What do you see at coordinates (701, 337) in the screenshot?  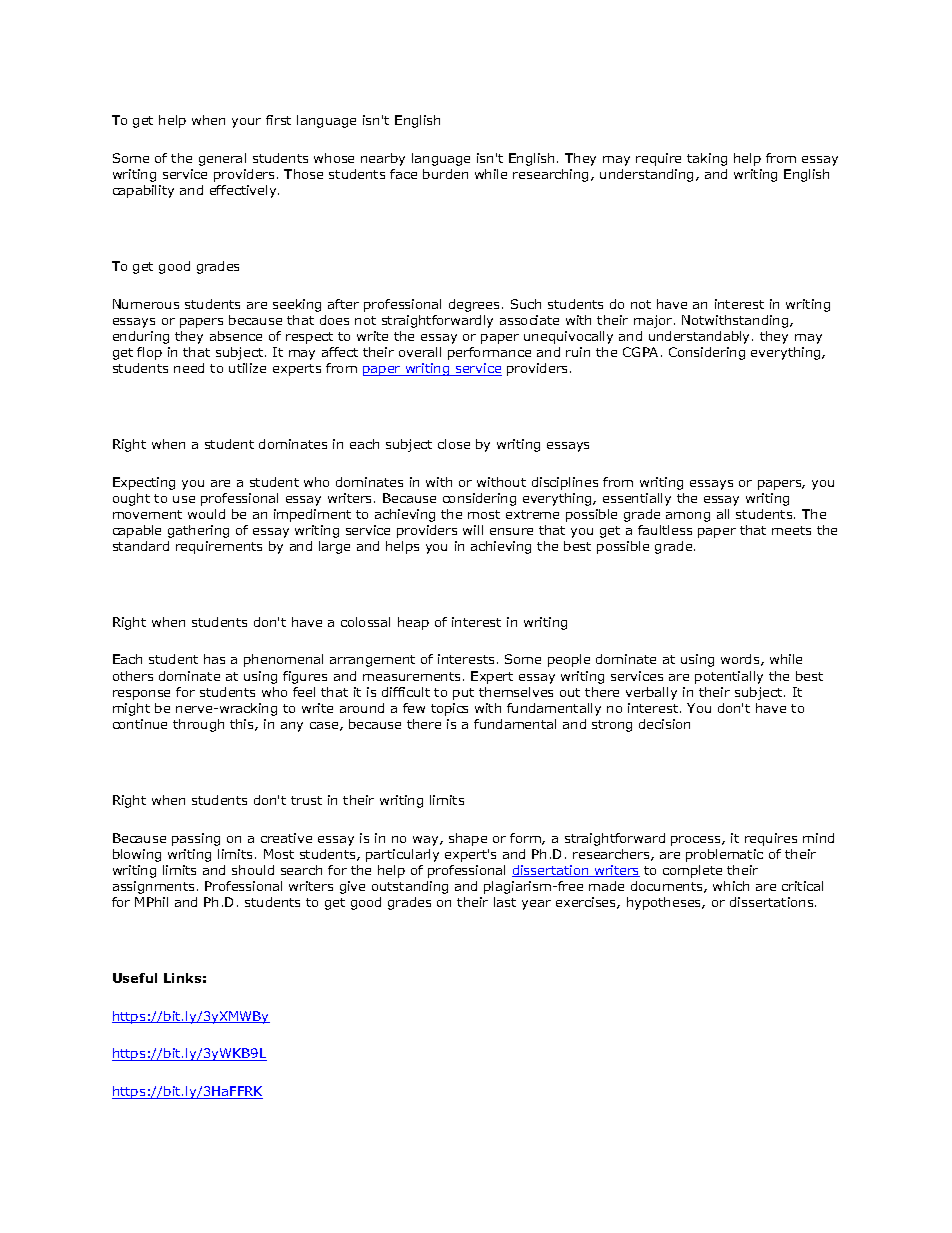 I see `understandably` at bounding box center [701, 337].
